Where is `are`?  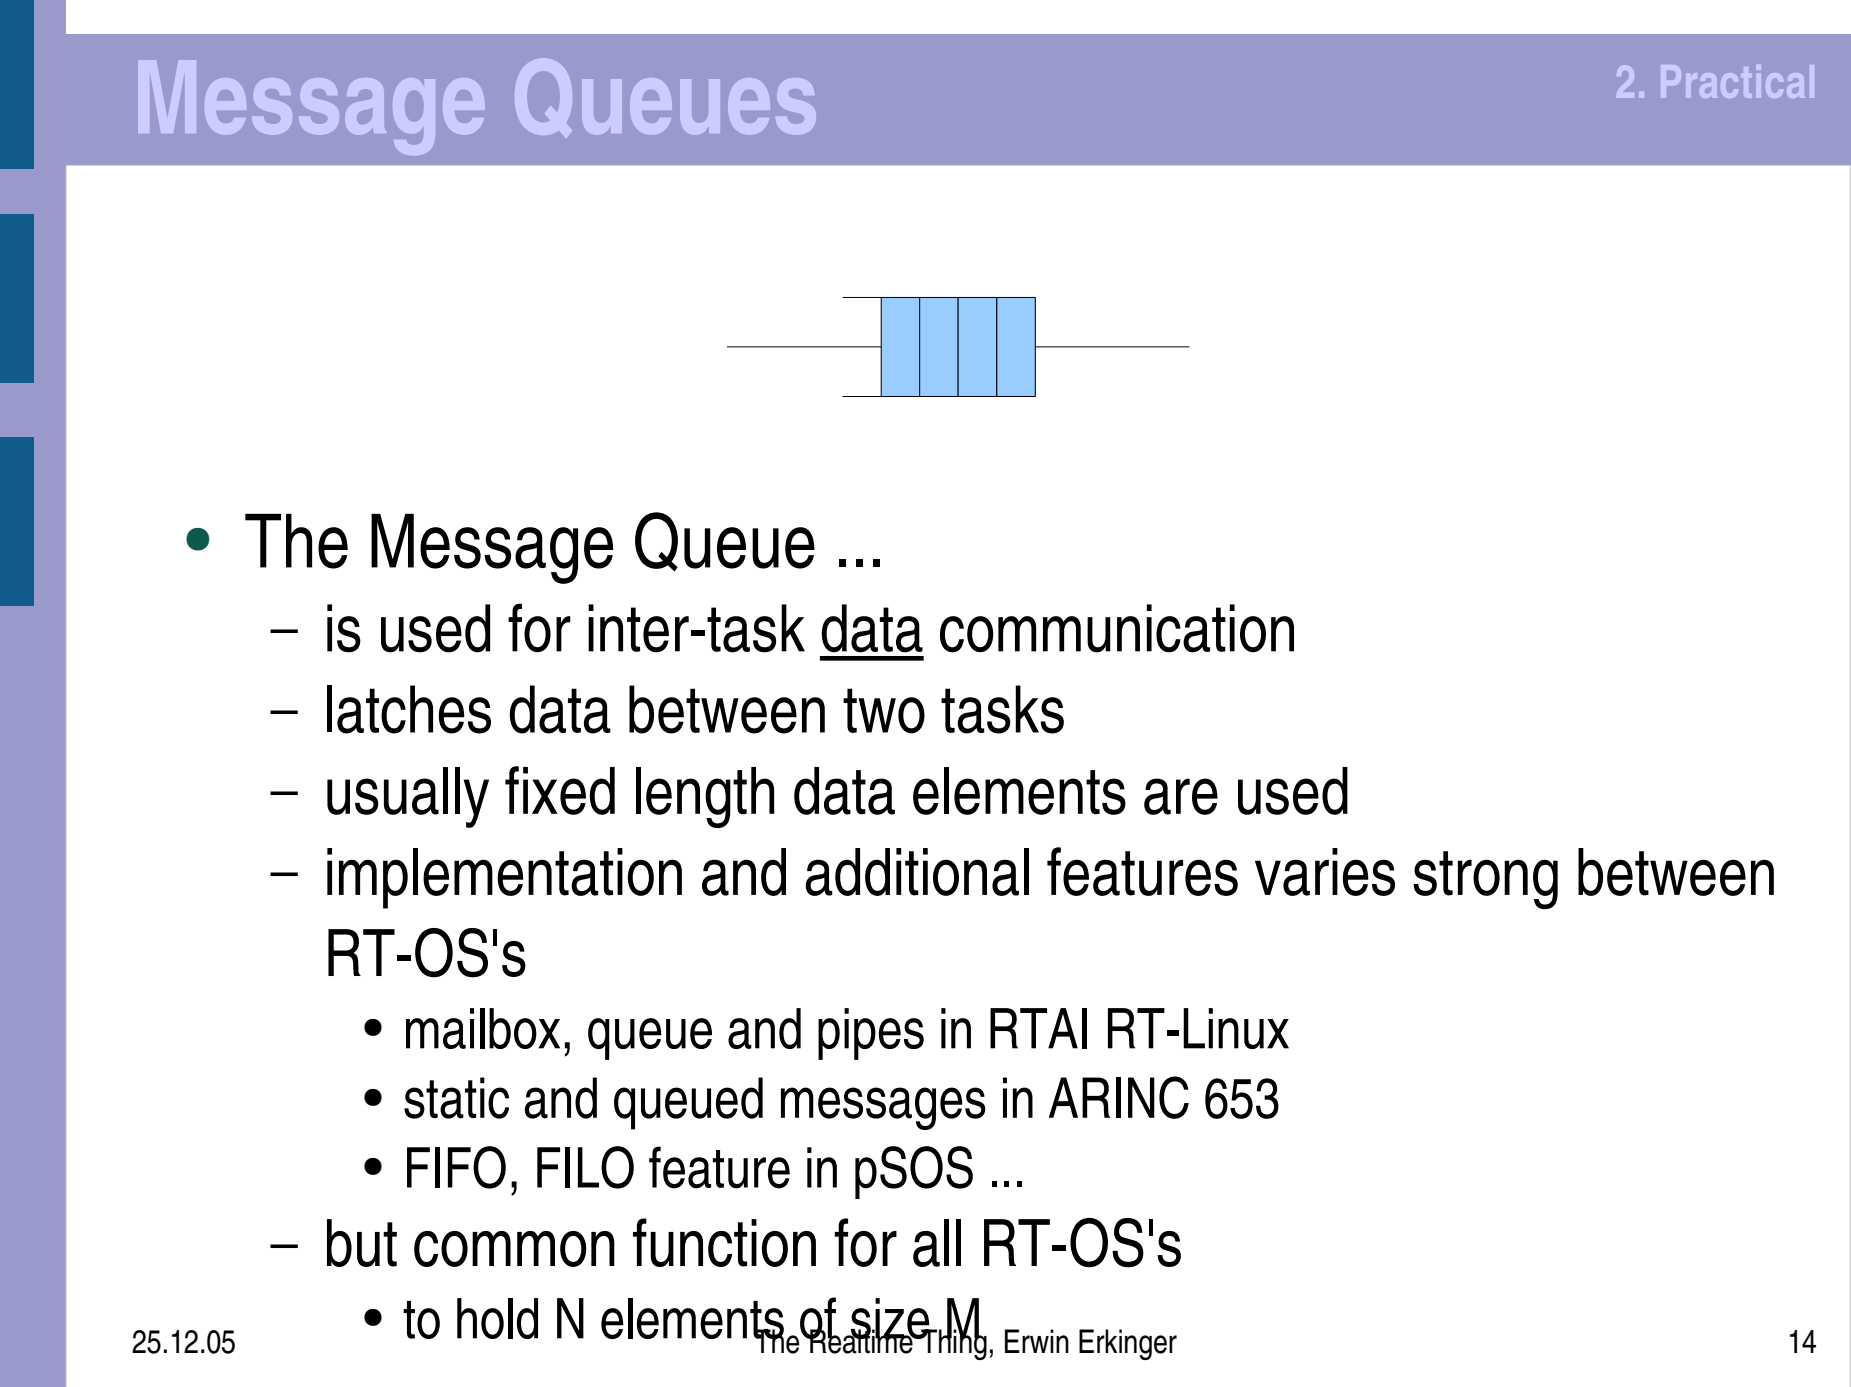
are is located at coordinates (1181, 796).
